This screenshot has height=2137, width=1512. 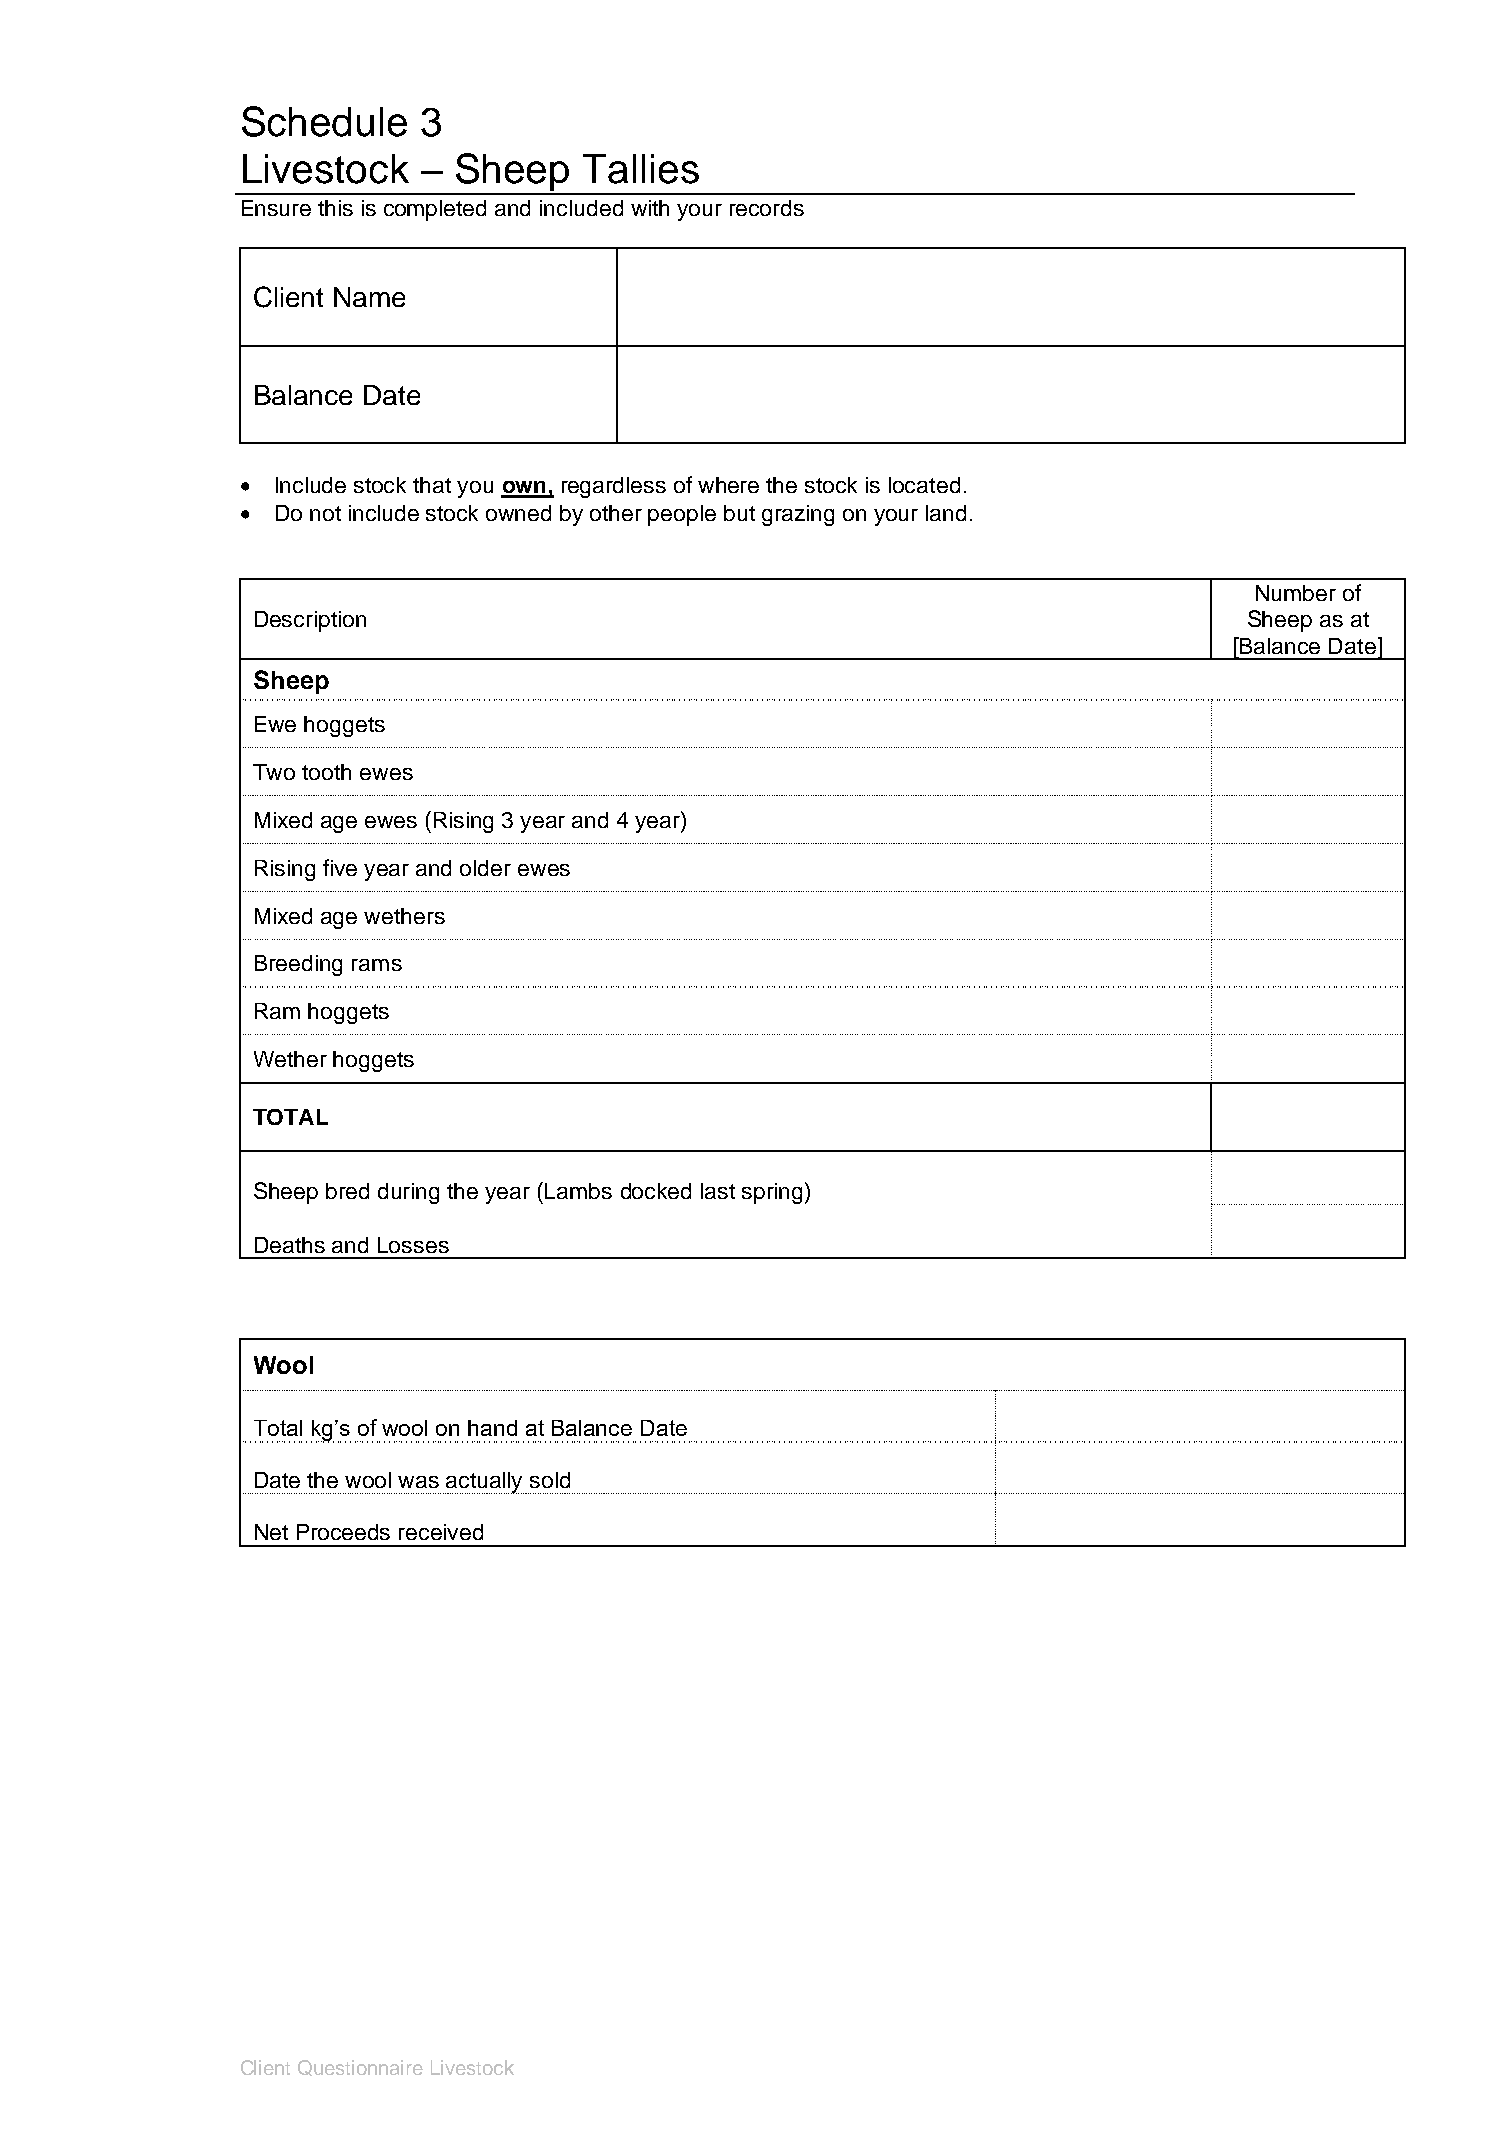 I want to click on records, so click(x=767, y=208).
